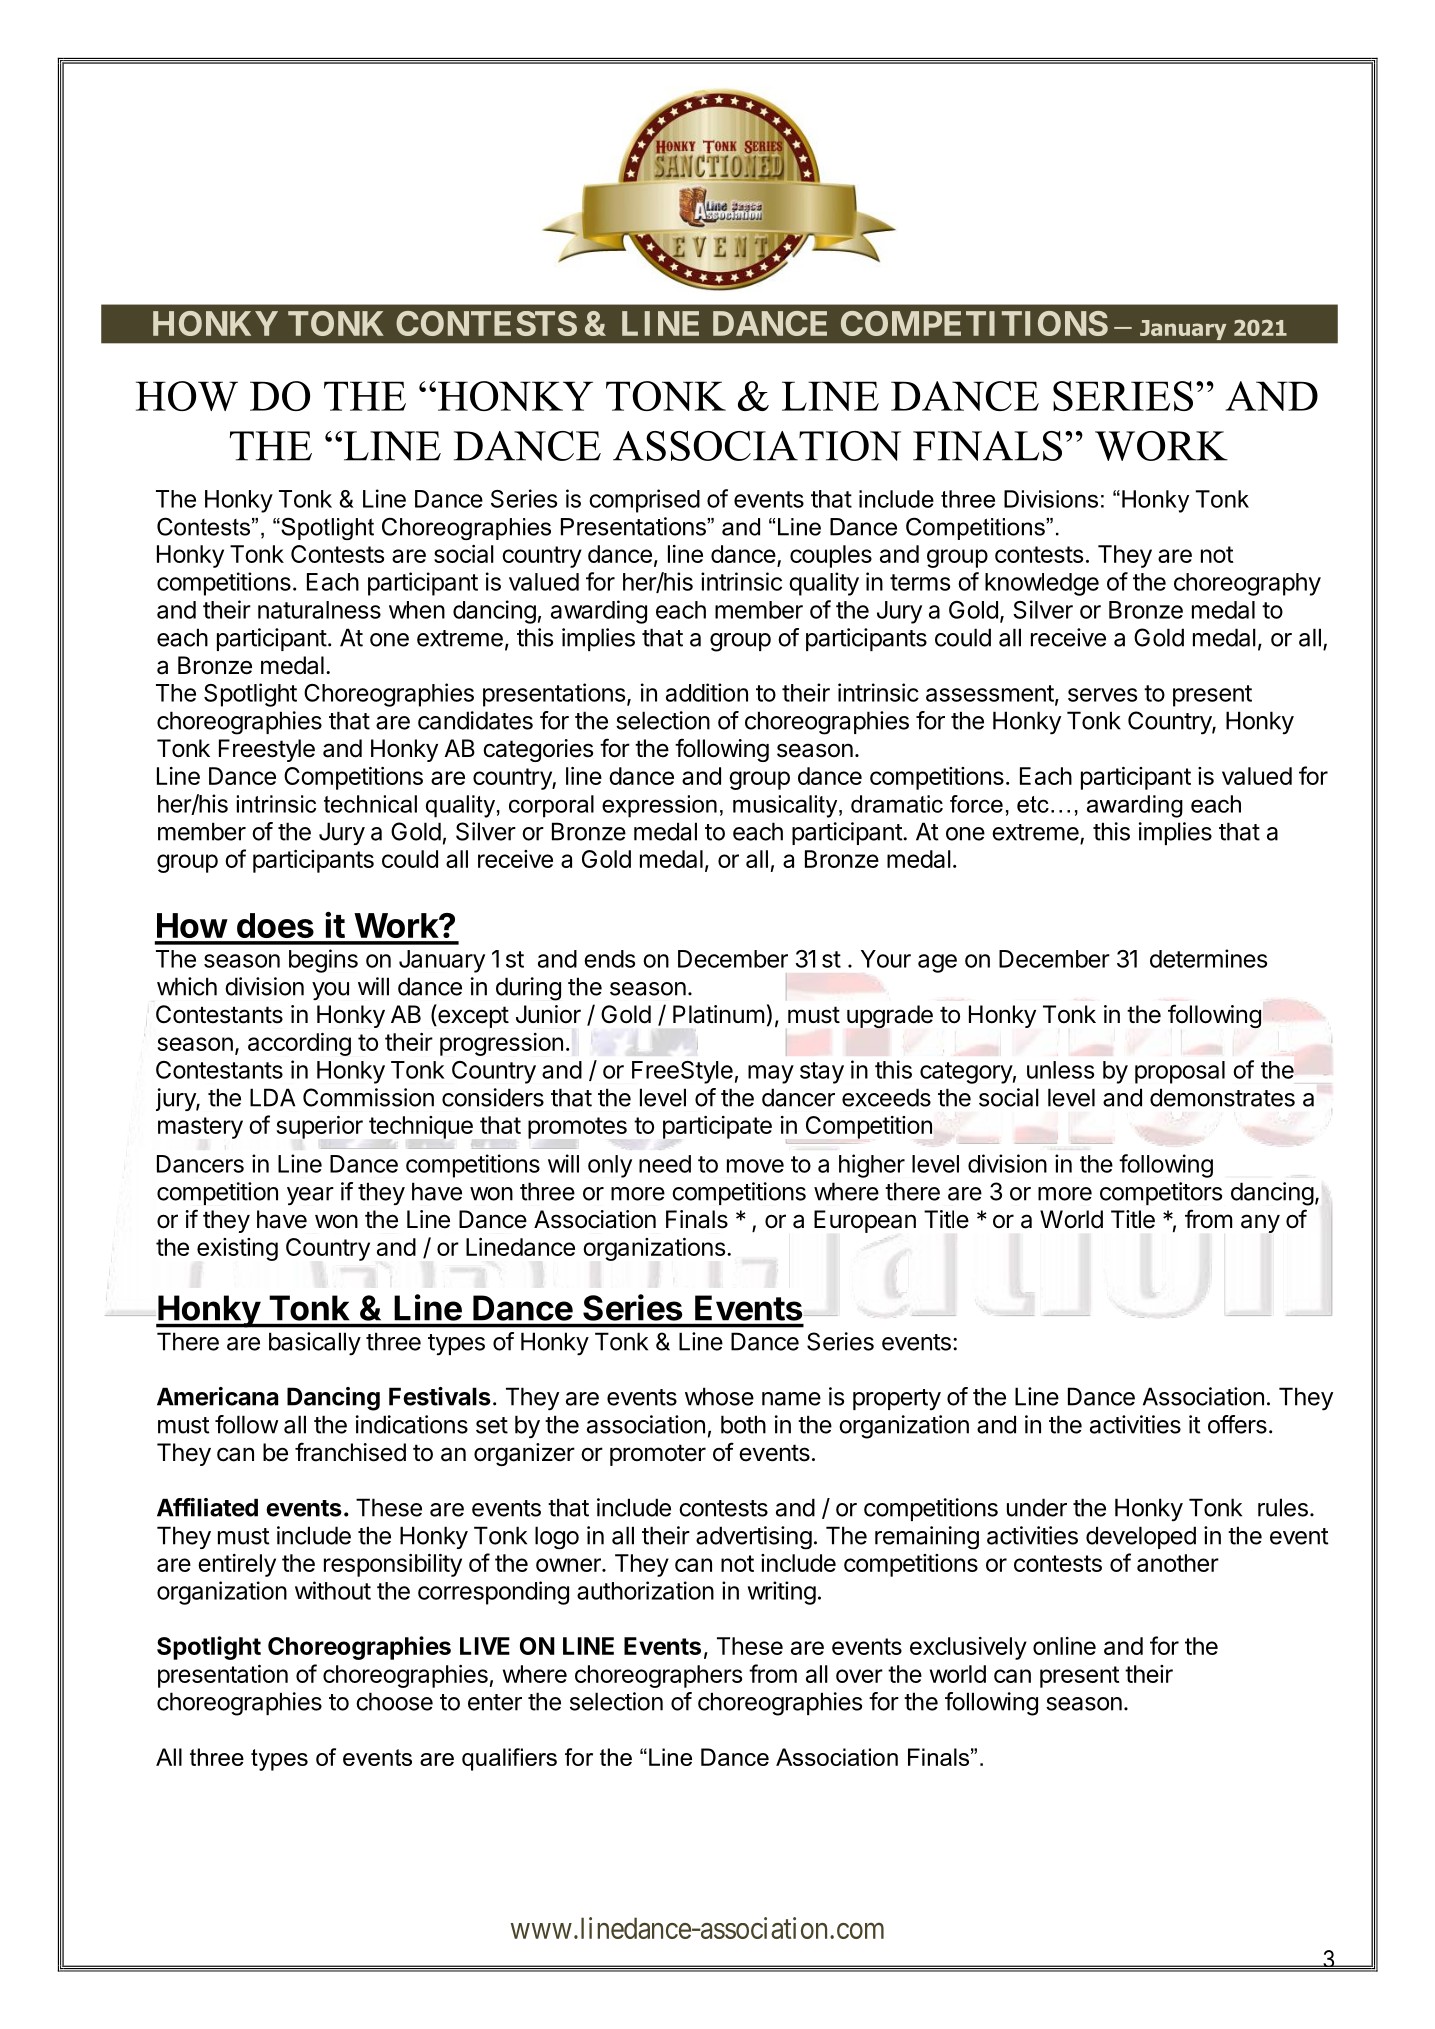 Image resolution: width=1435 pixels, height=2029 pixels. Describe the element at coordinates (394, 1701) in the image. I see `choose` at that location.
